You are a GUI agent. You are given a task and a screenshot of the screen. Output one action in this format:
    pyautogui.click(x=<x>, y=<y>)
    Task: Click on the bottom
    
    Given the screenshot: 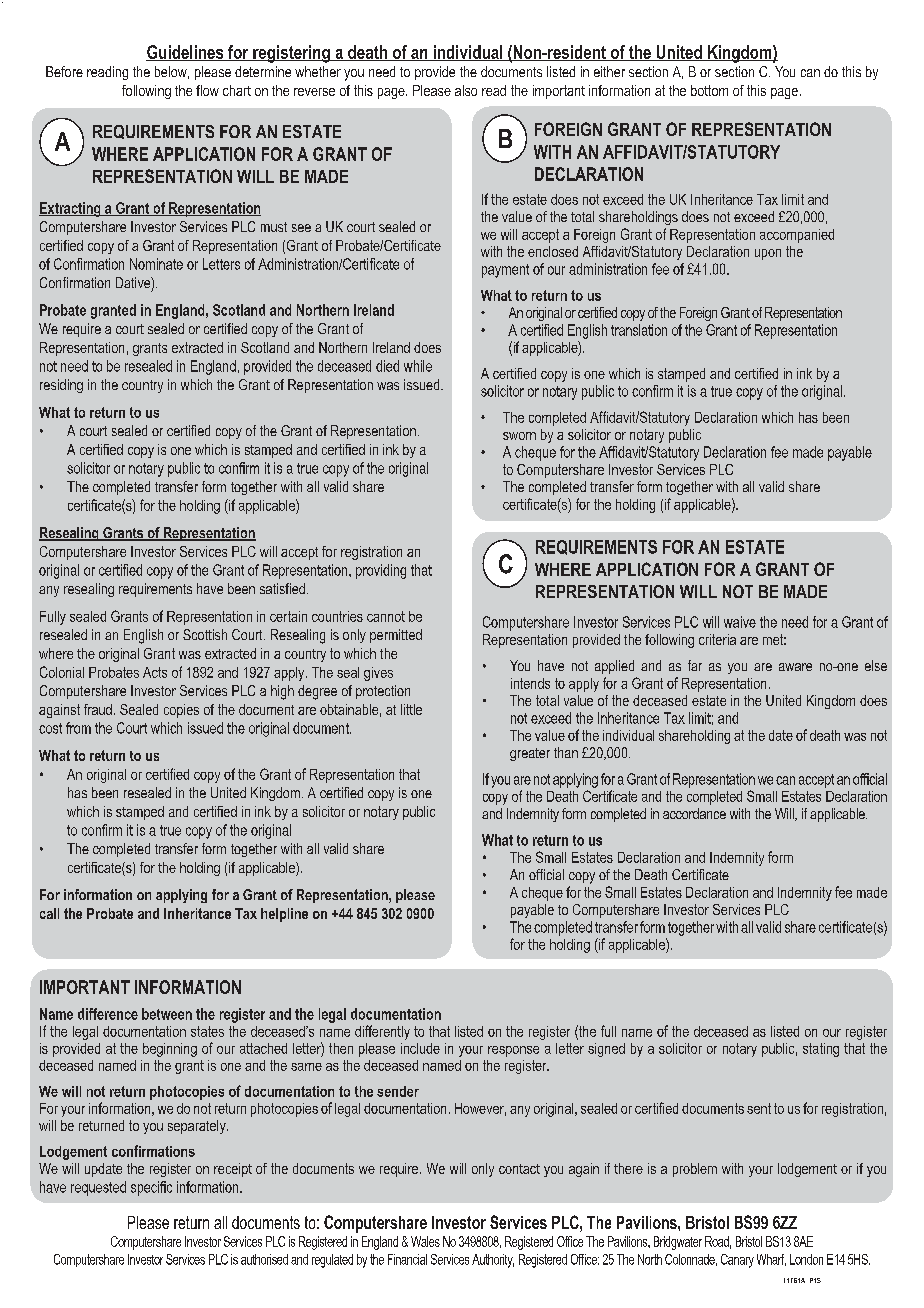 What is the action you would take?
    pyautogui.click(x=709, y=90)
